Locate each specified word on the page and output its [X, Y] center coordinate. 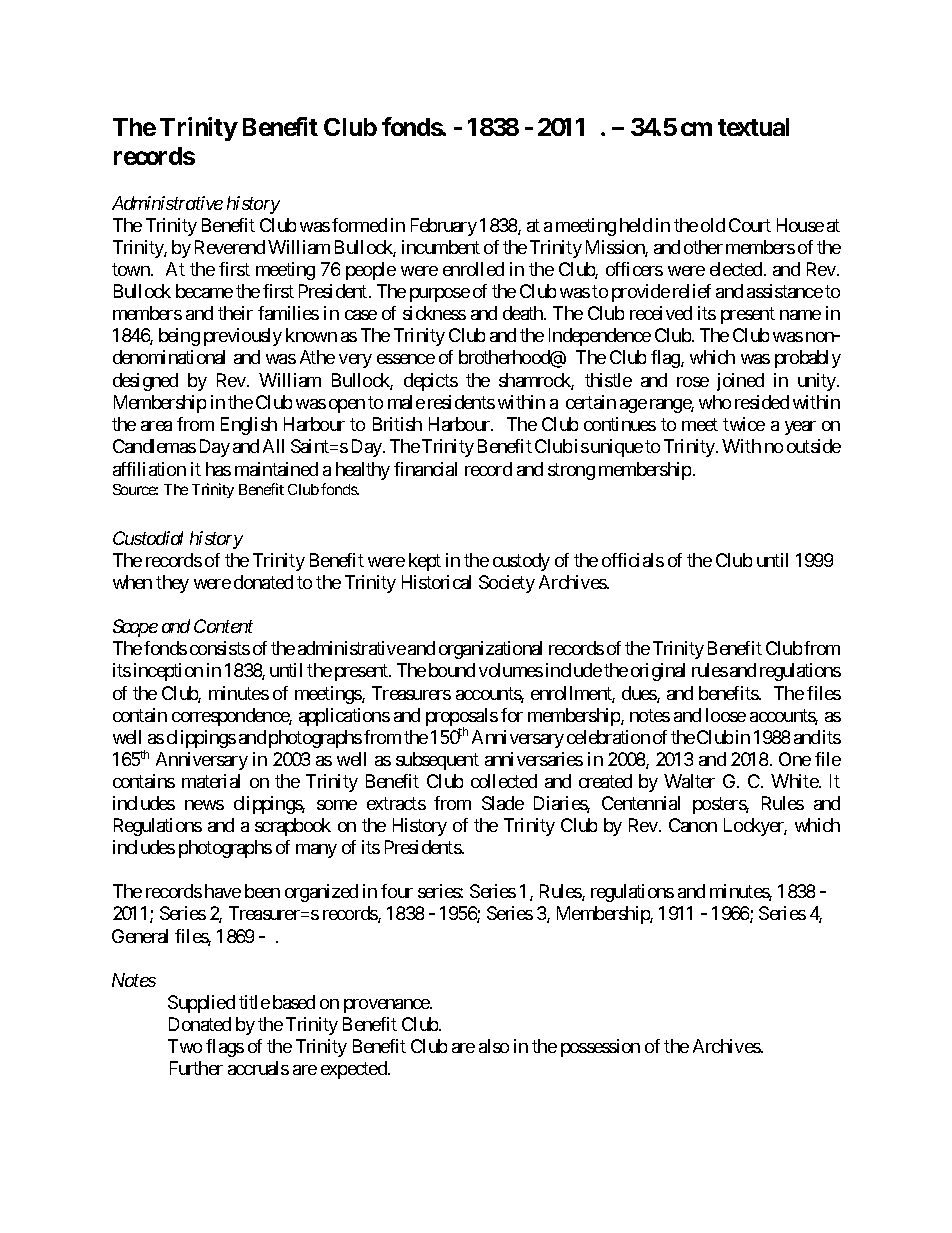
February [444, 227]
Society [507, 584]
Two [185, 1046]
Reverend [230, 247]
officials [633, 560]
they [172, 584]
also [494, 1046]
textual [753, 127]
